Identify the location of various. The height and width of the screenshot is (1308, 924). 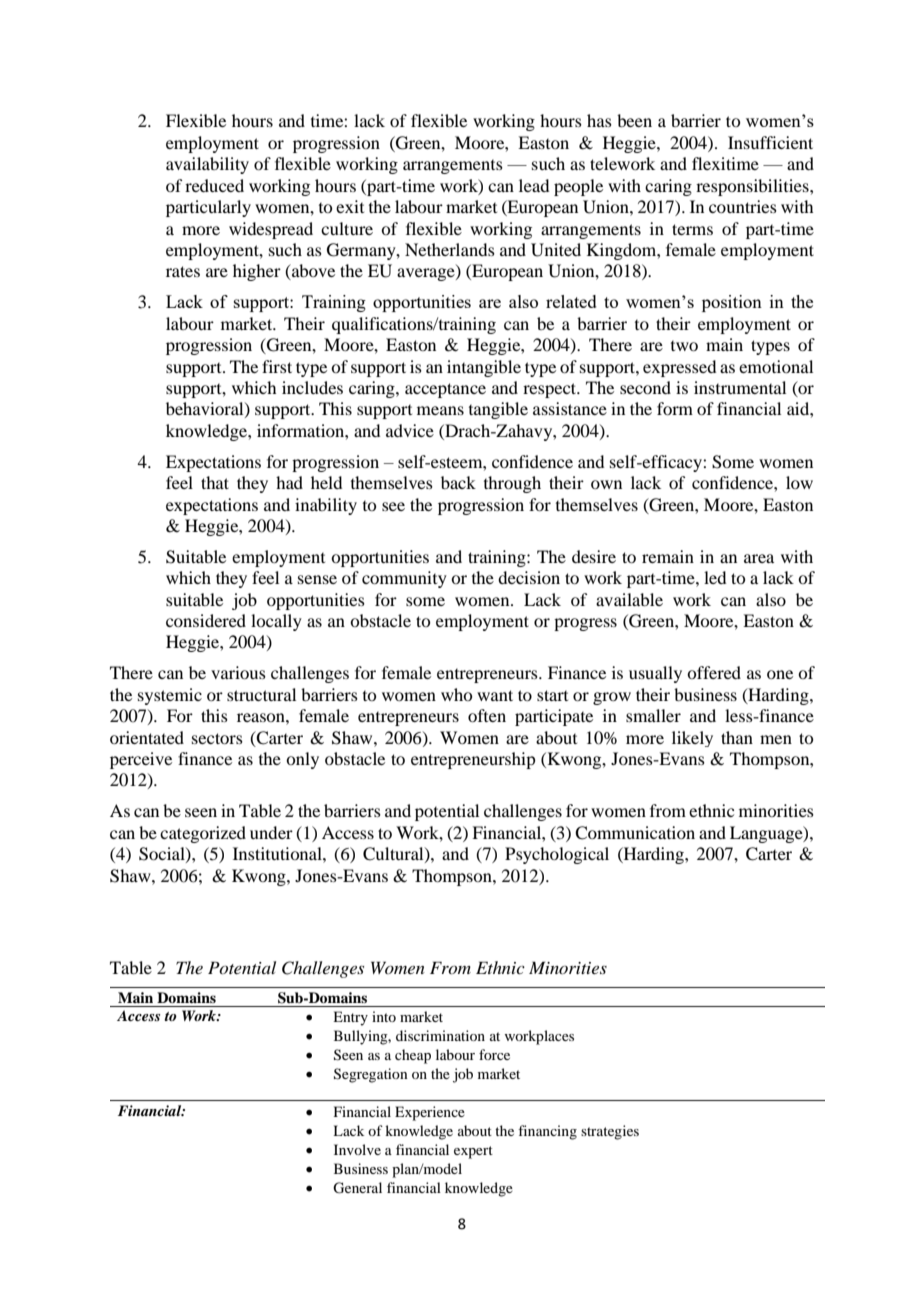
(238, 672).
